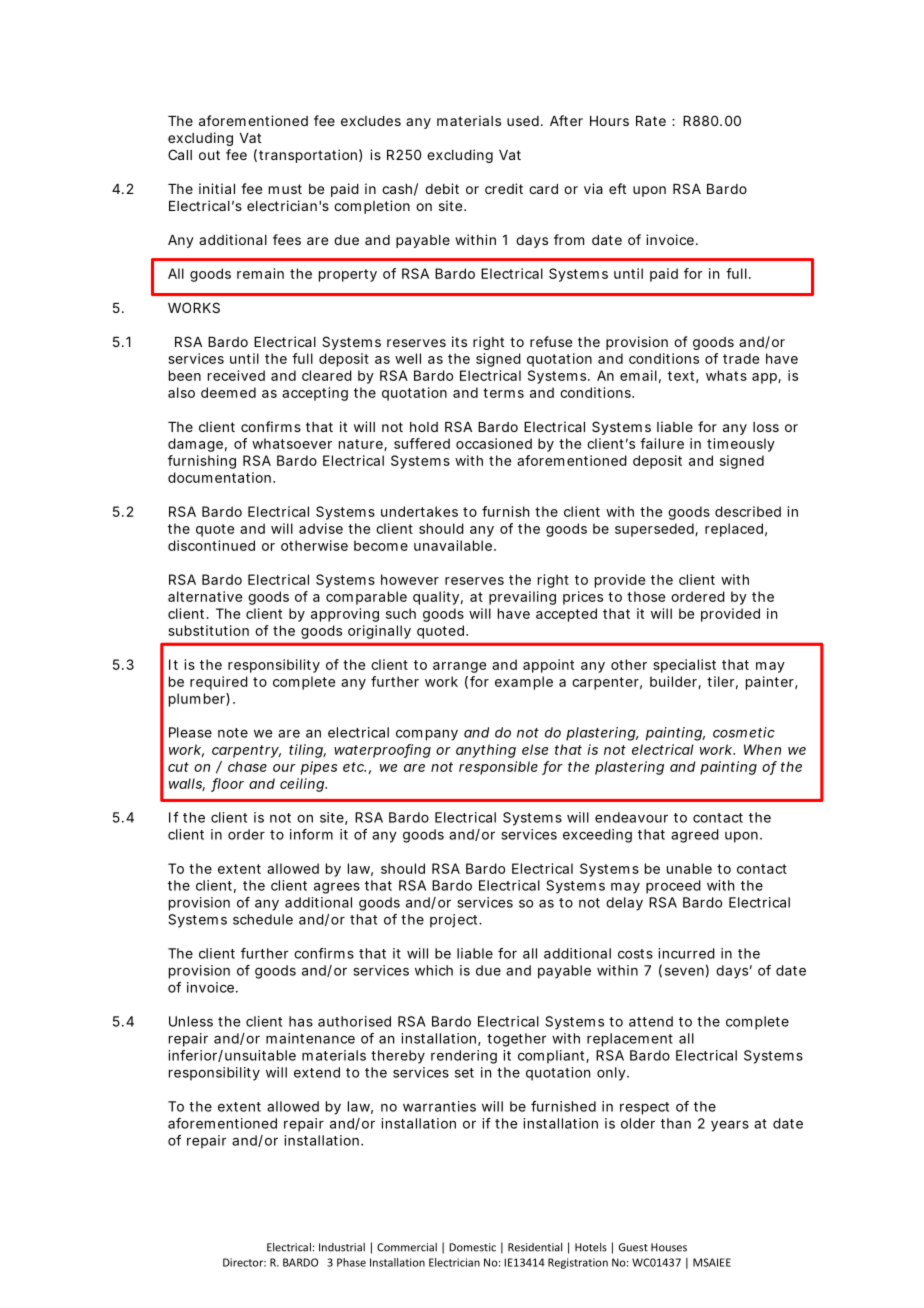 The width and height of the page is (924, 1308). Describe the element at coordinates (453, 921) in the page. I see `project` at that location.
